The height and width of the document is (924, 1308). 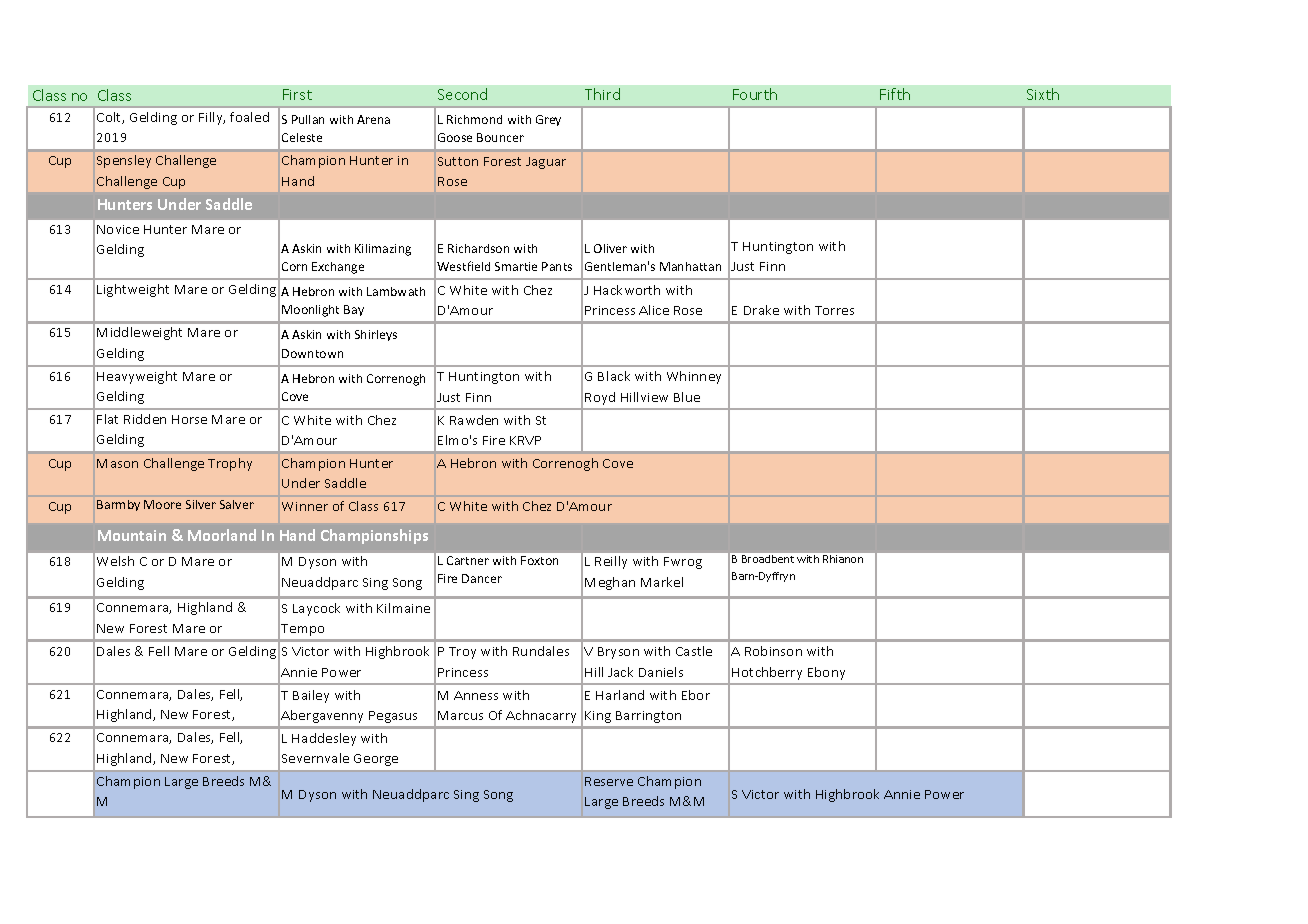 What do you see at coordinates (376, 760) in the document?
I see `George` at bounding box center [376, 760].
